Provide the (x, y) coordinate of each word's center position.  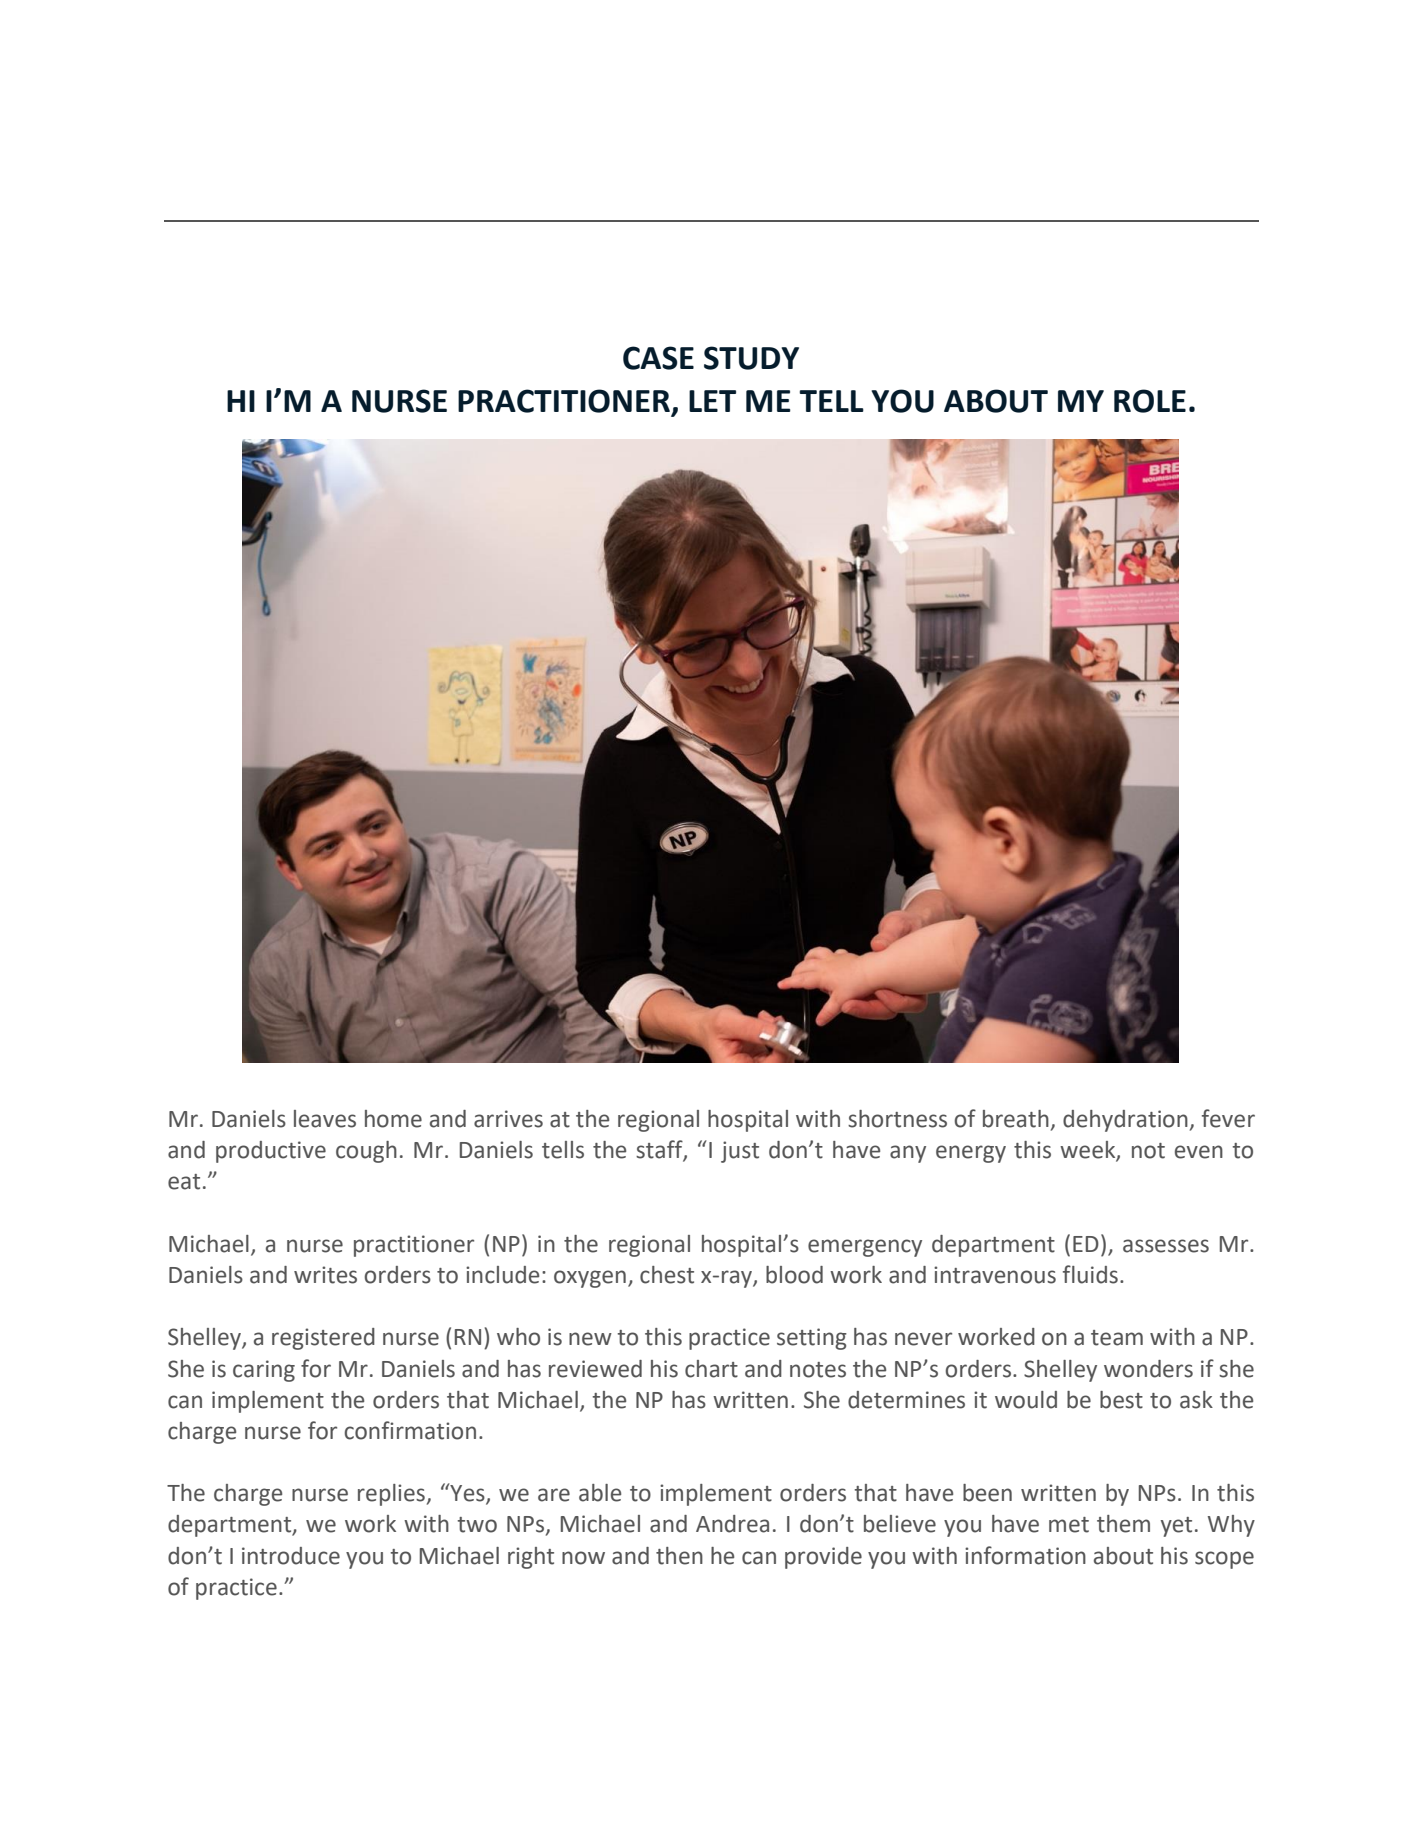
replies (391, 1495)
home (393, 1119)
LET (712, 401)
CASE (658, 358)
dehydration (1125, 1121)
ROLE (1150, 401)
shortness (897, 1119)
